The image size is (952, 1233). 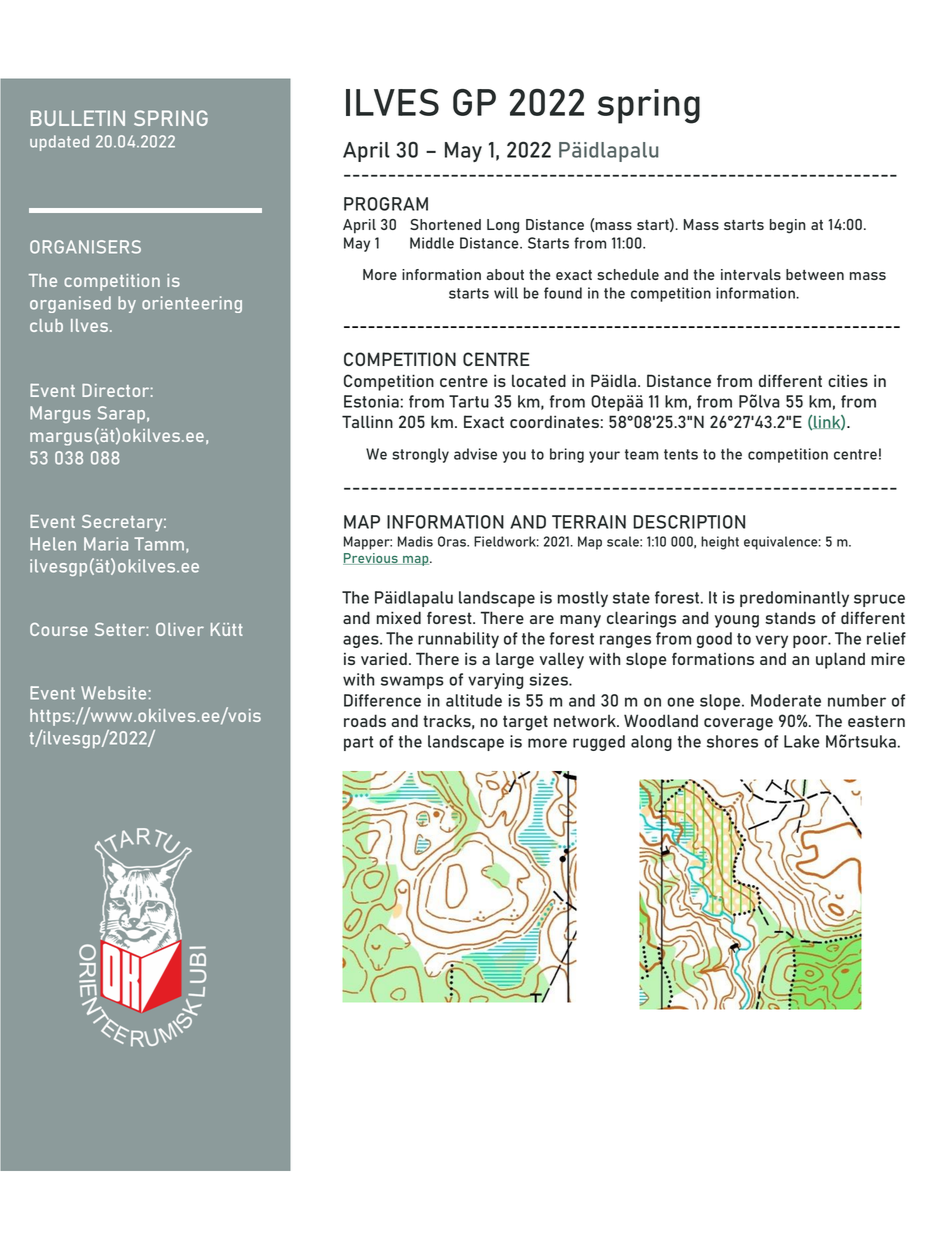 I want to click on about, so click(x=505, y=274).
